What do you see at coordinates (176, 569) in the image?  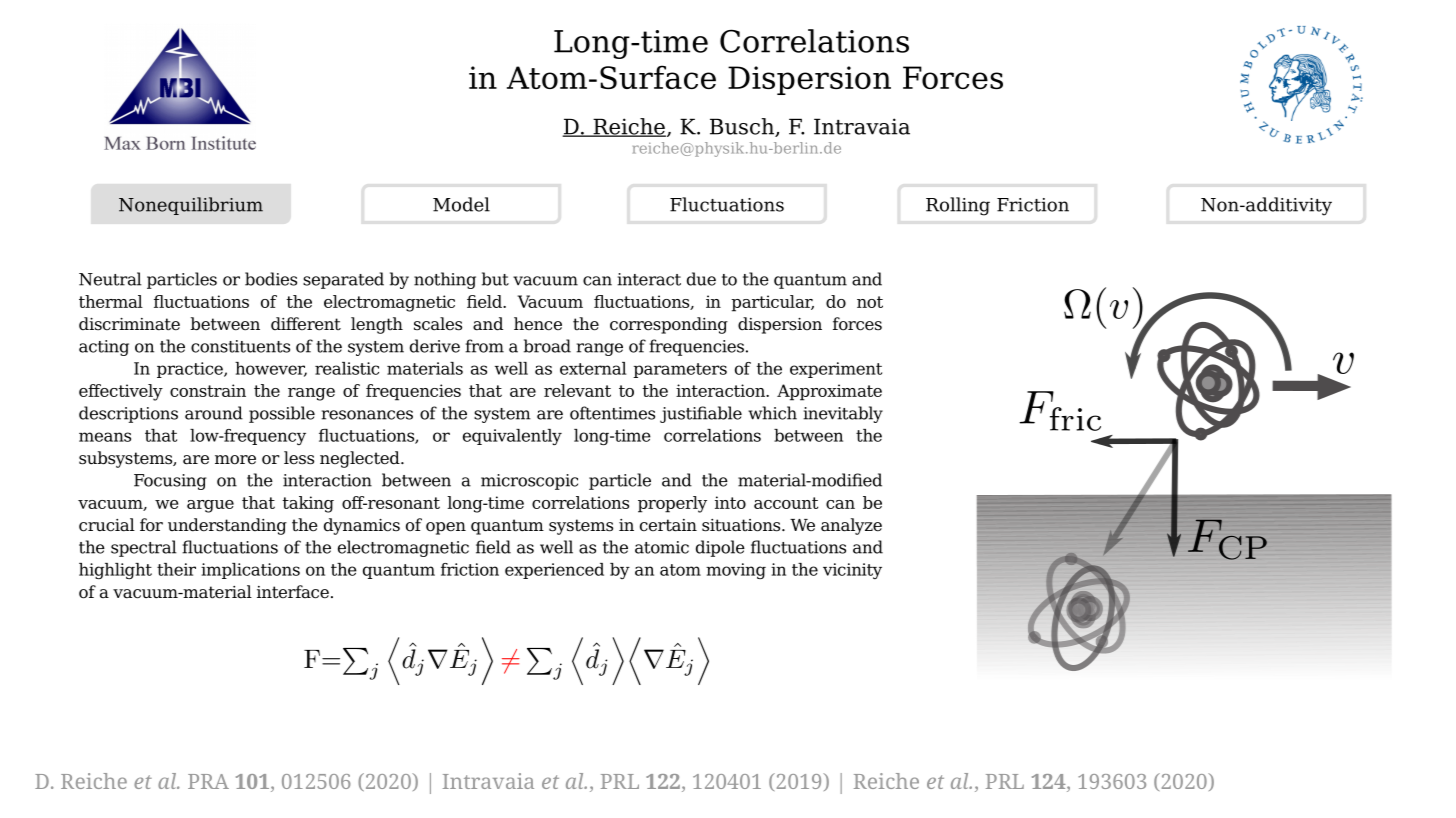 I see `their` at bounding box center [176, 569].
